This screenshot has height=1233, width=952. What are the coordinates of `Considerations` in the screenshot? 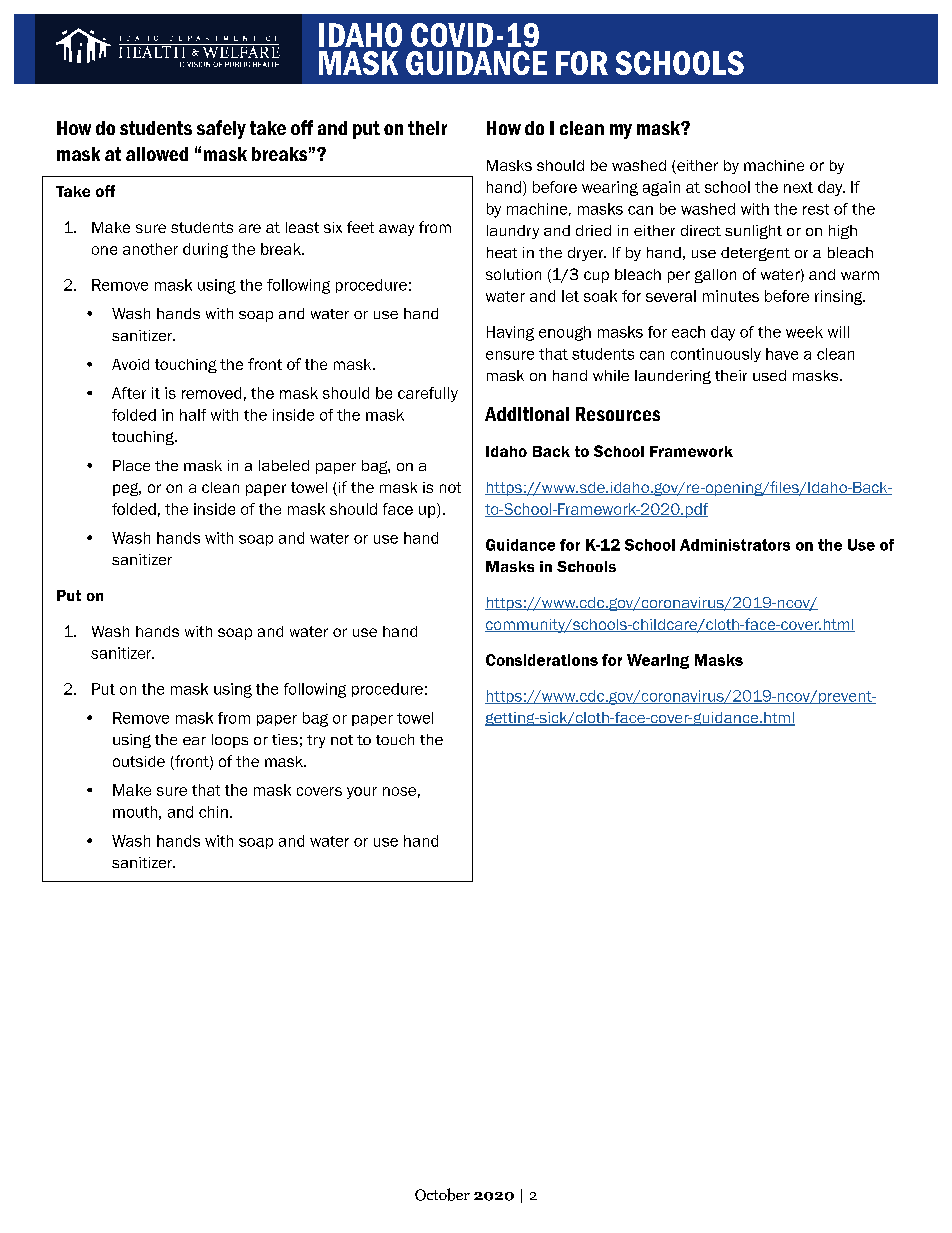 It's located at (542, 660).
